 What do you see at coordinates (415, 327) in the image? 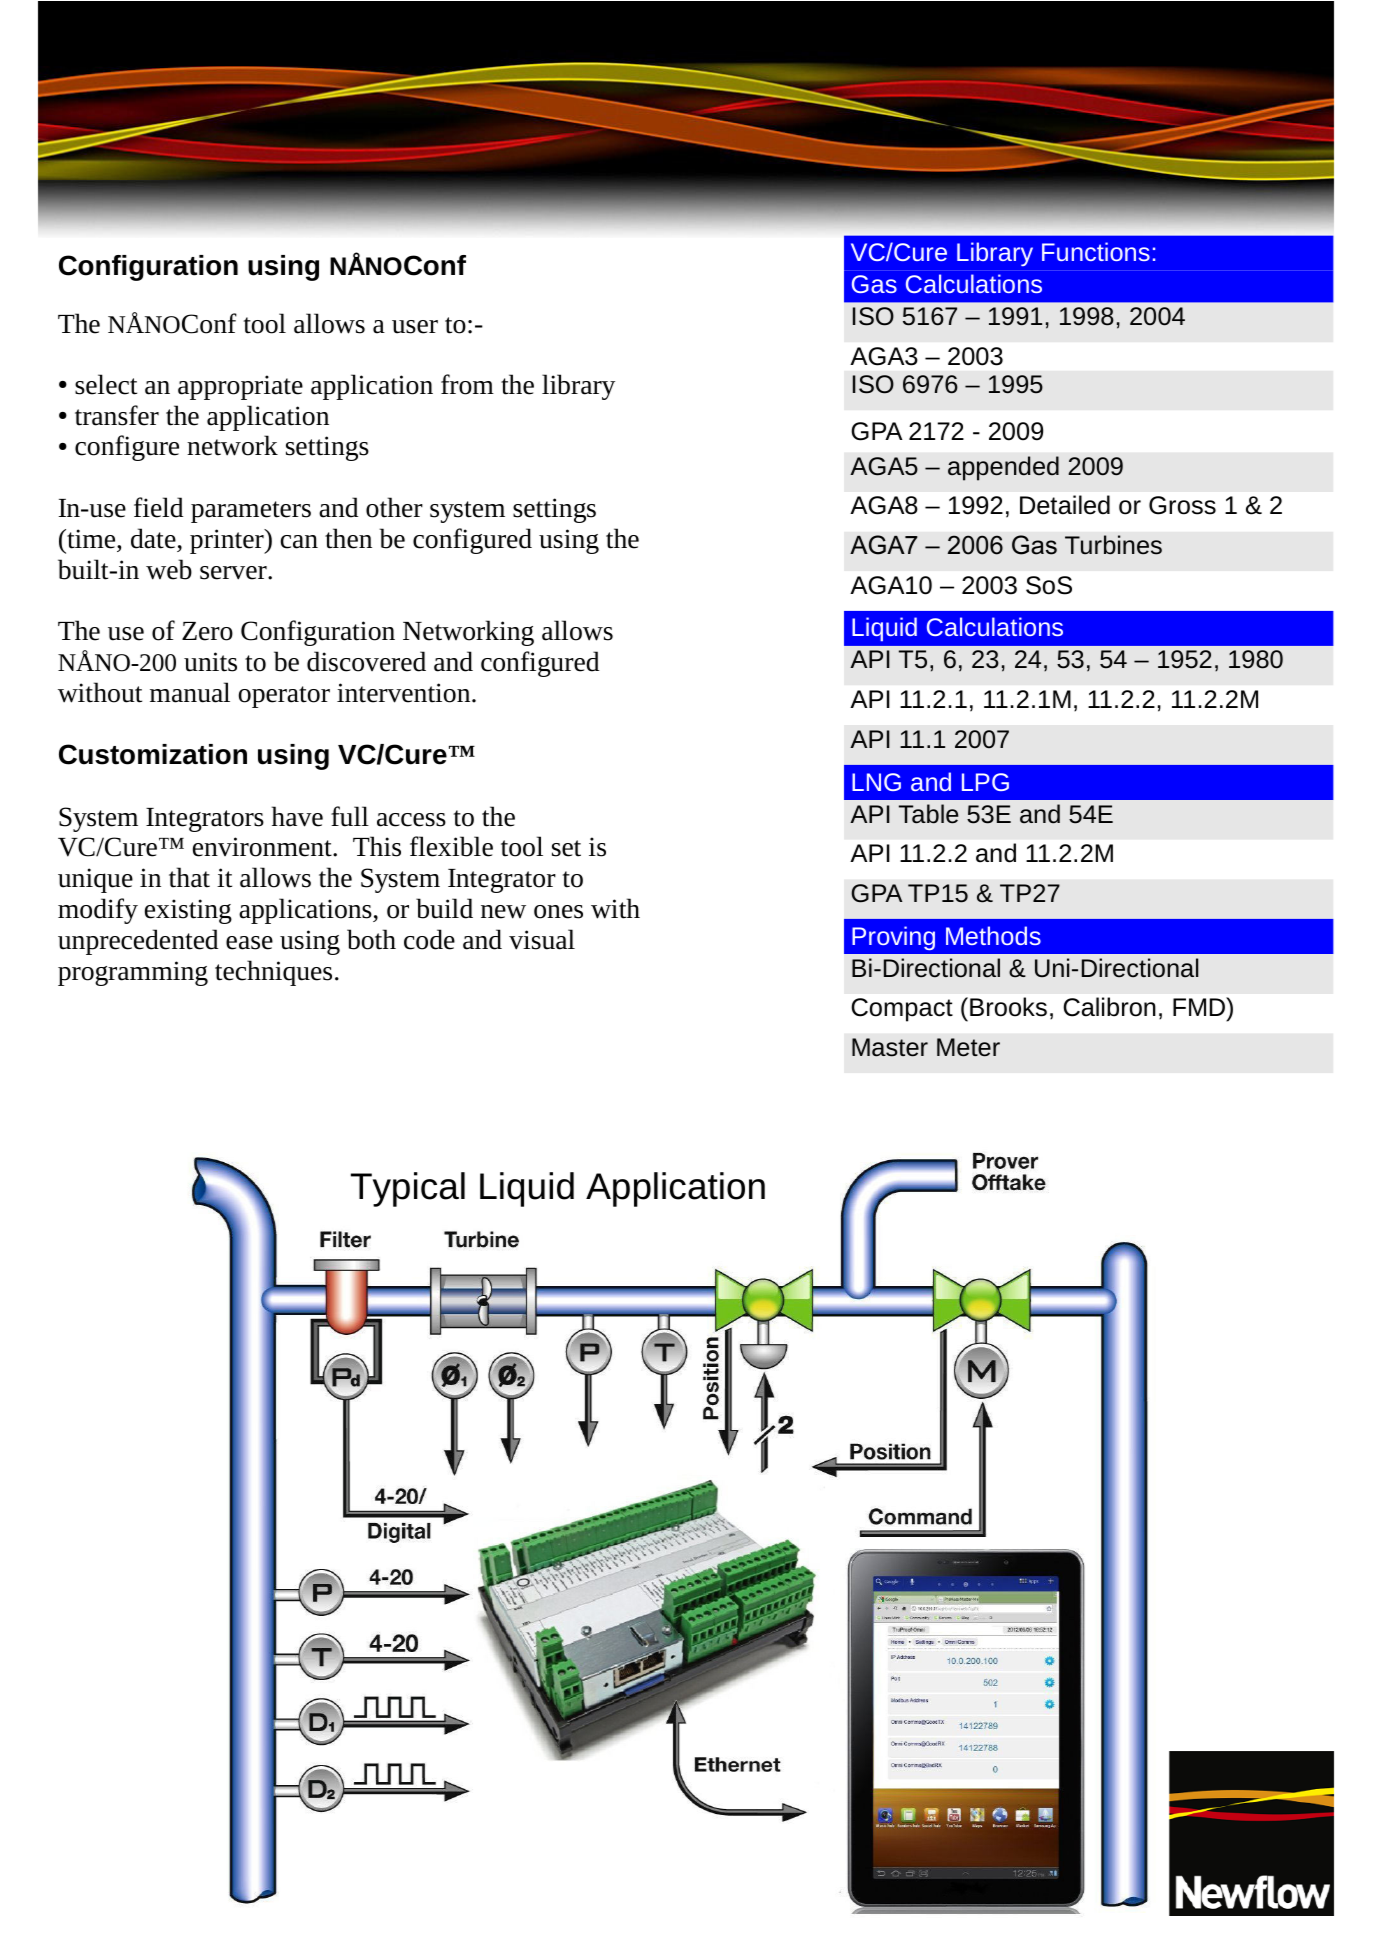
I see `user` at bounding box center [415, 327].
